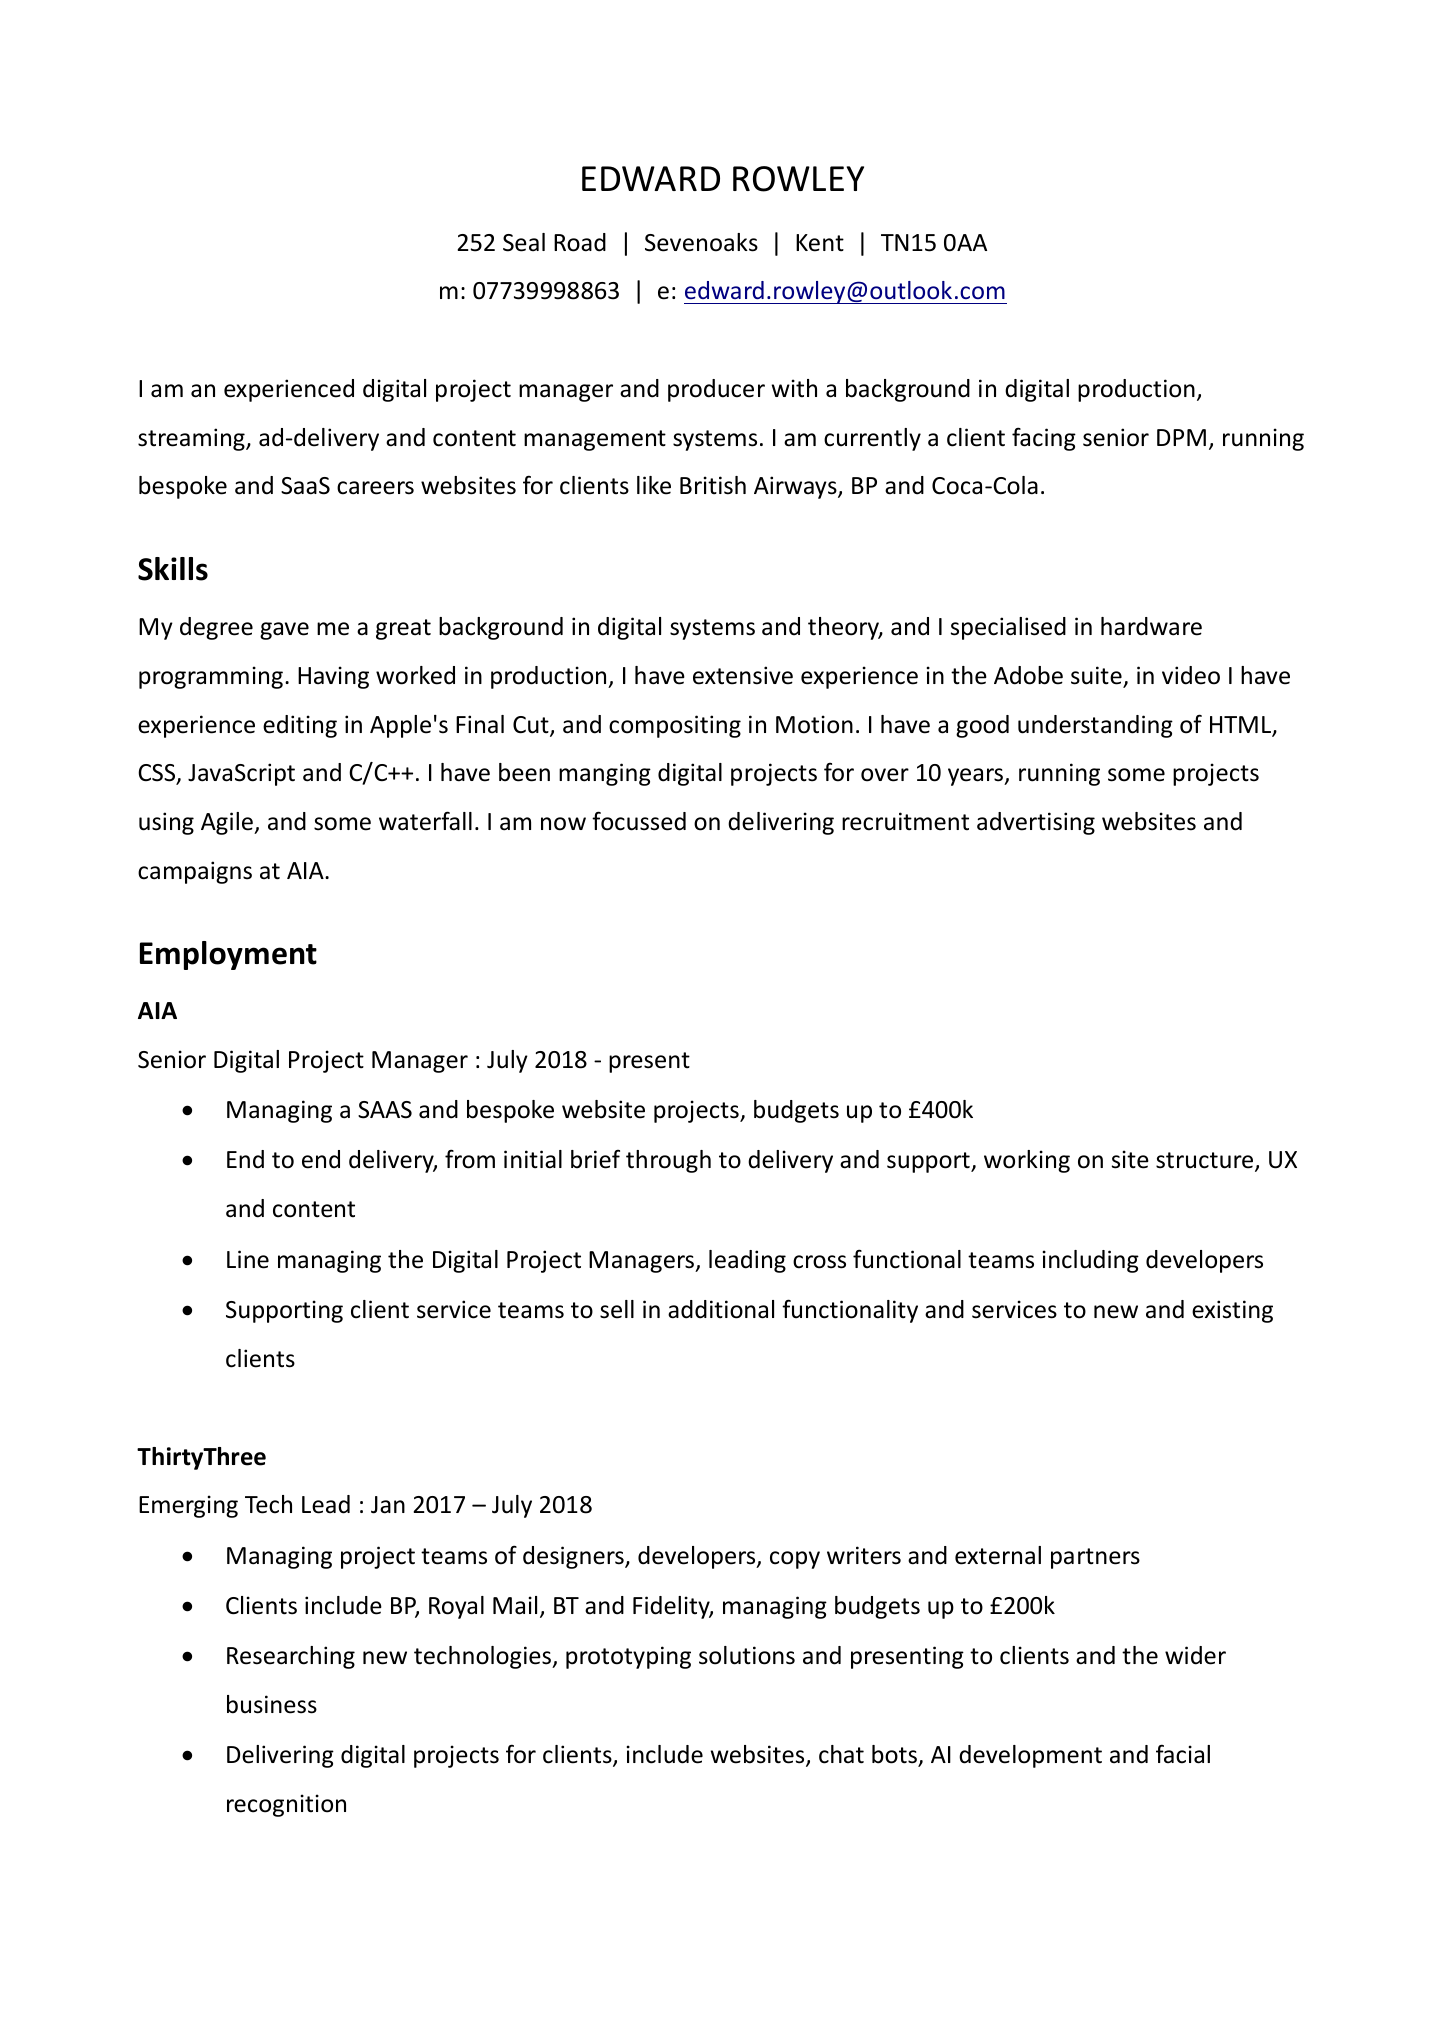 The width and height of the document is (1444, 2042). I want to click on Jan, so click(388, 1505).
